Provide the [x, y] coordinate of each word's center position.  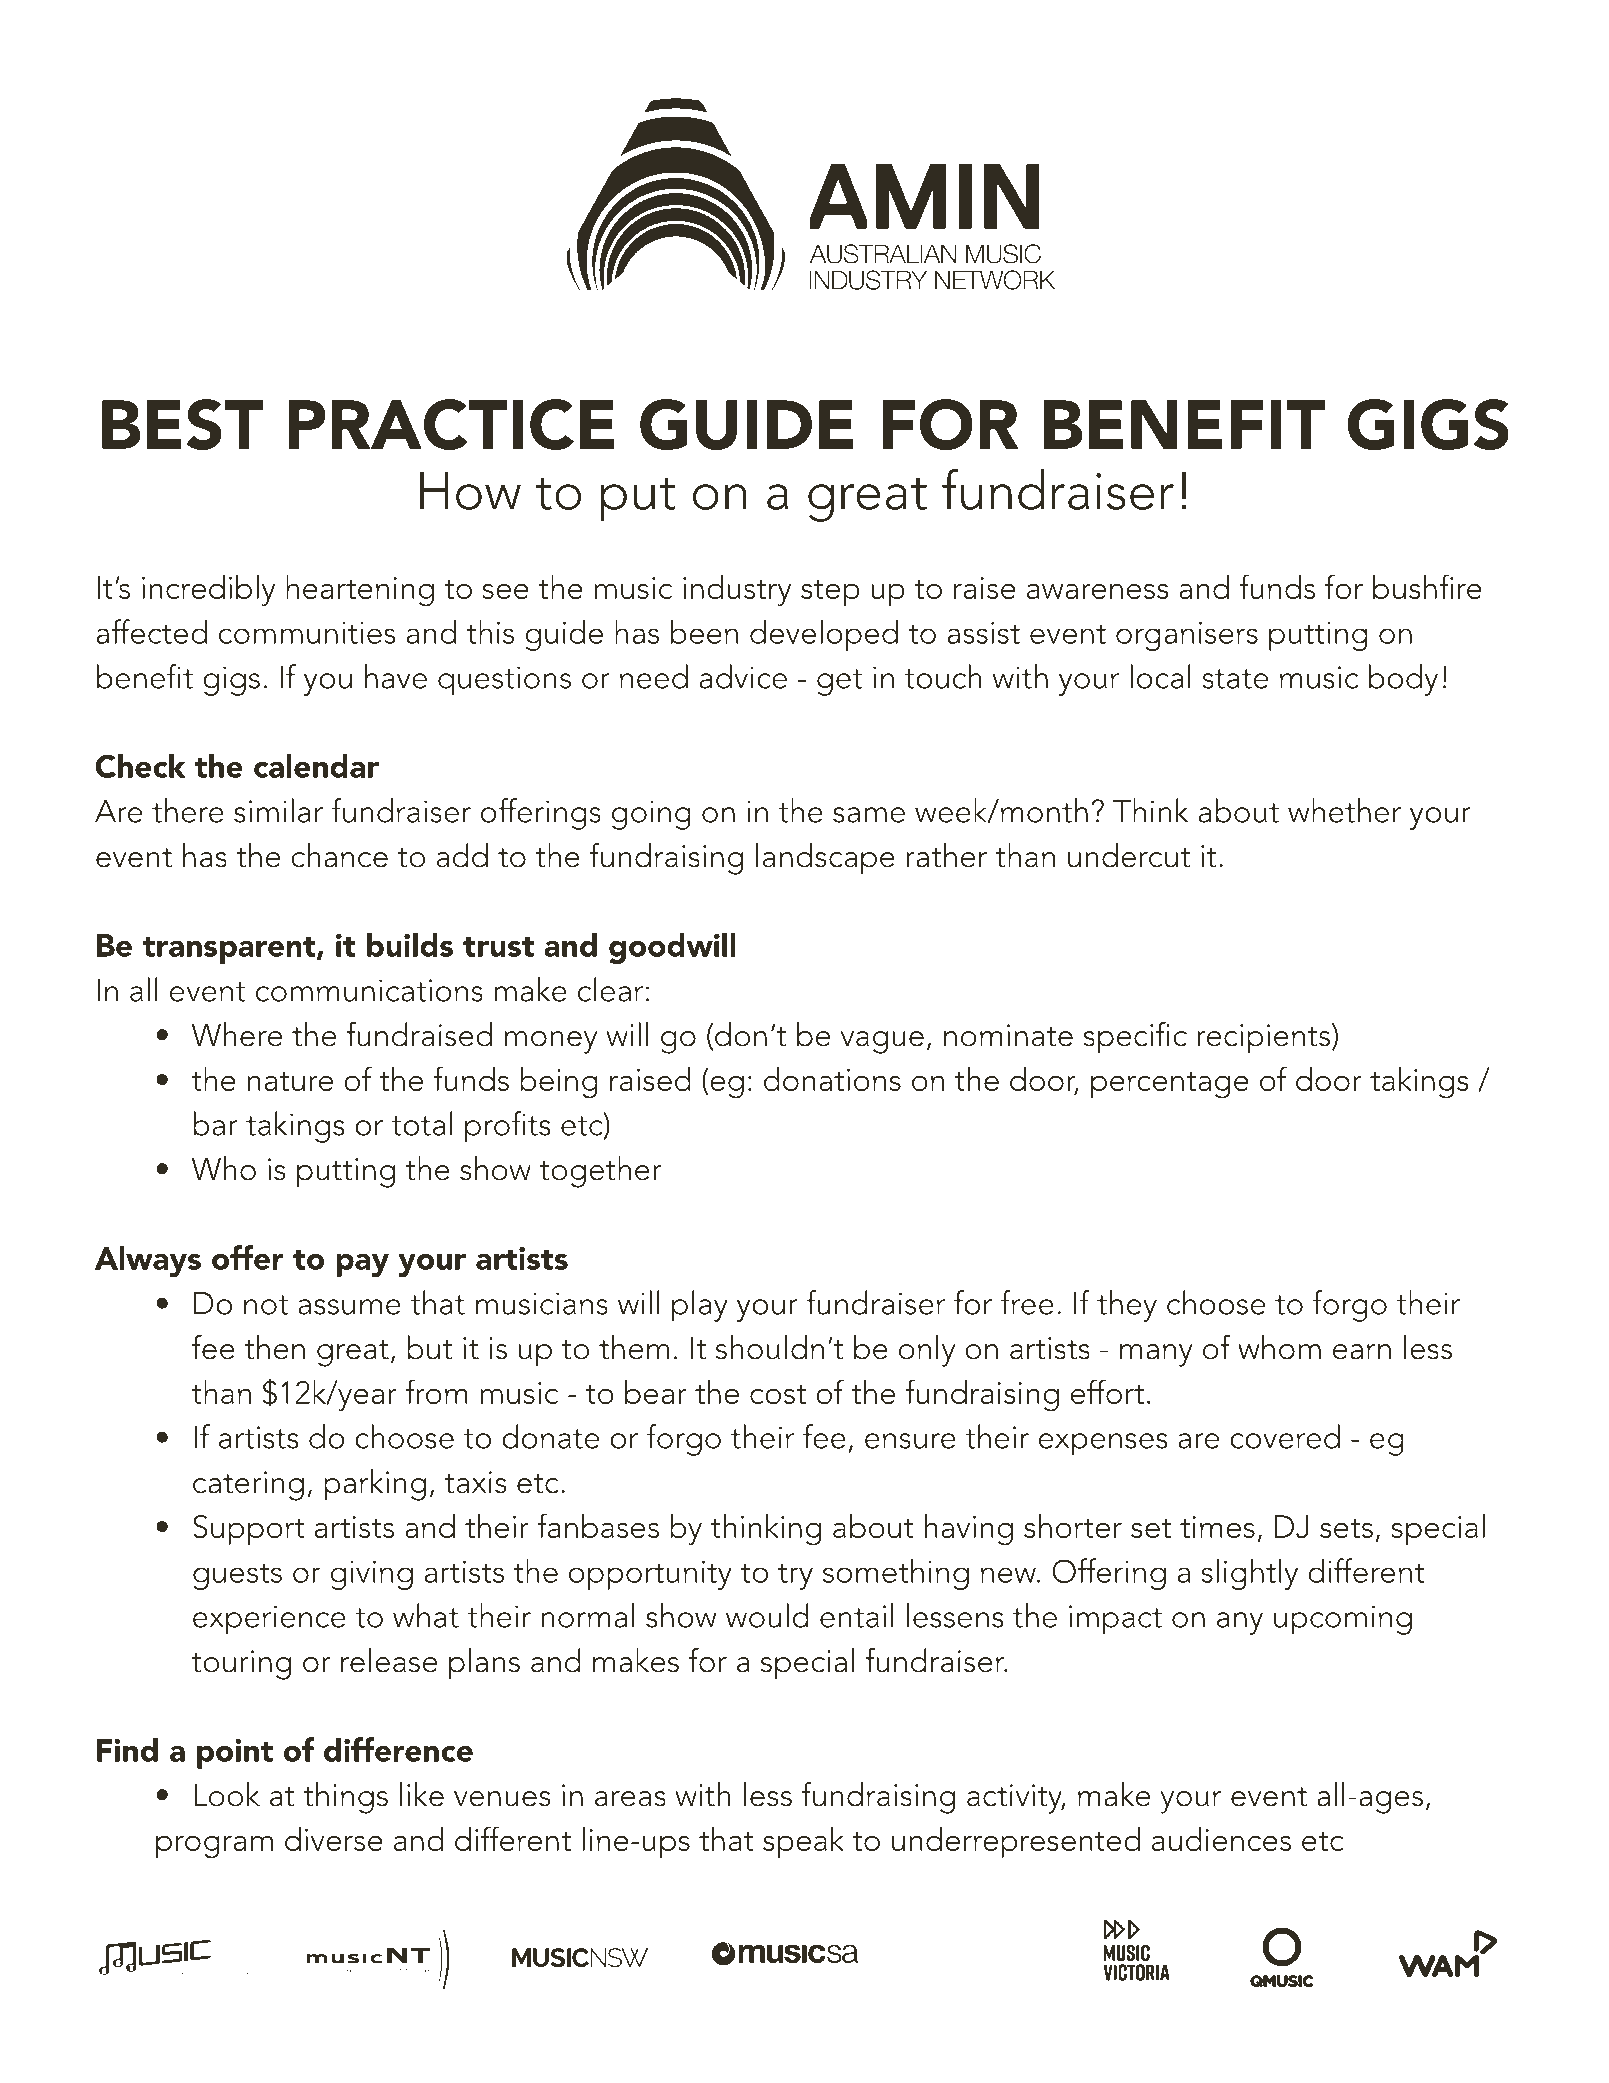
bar [215, 1123]
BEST [182, 424]
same [869, 815]
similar [278, 810]
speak [803, 1842]
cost [778, 1394]
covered [1285, 1436]
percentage [1170, 1085]
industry [737, 591]
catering [248, 1486]
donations [832, 1079]
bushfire [1427, 586]
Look [227, 1794]
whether [1344, 810]
